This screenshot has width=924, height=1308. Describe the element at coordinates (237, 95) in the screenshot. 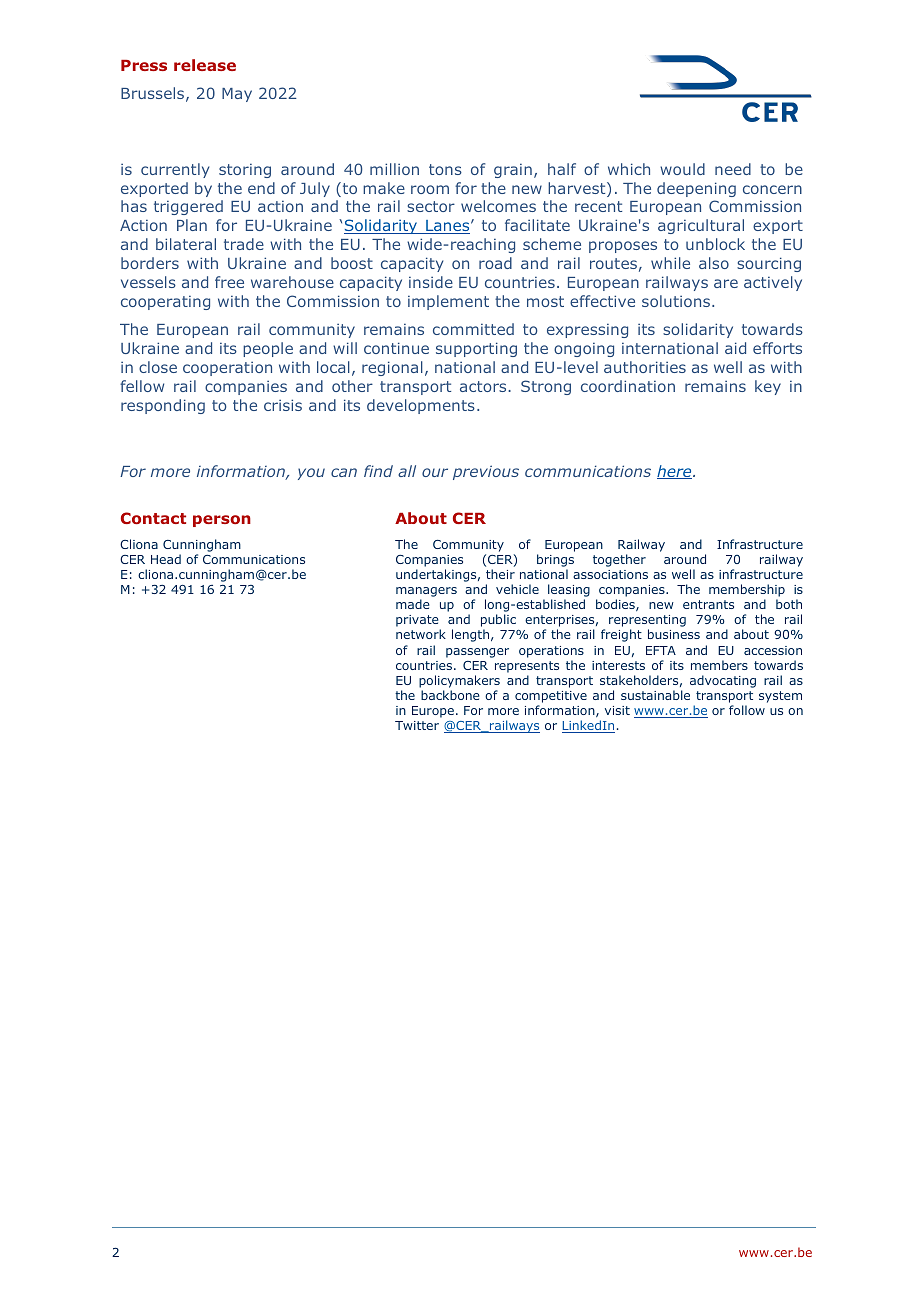

I see `May` at that location.
